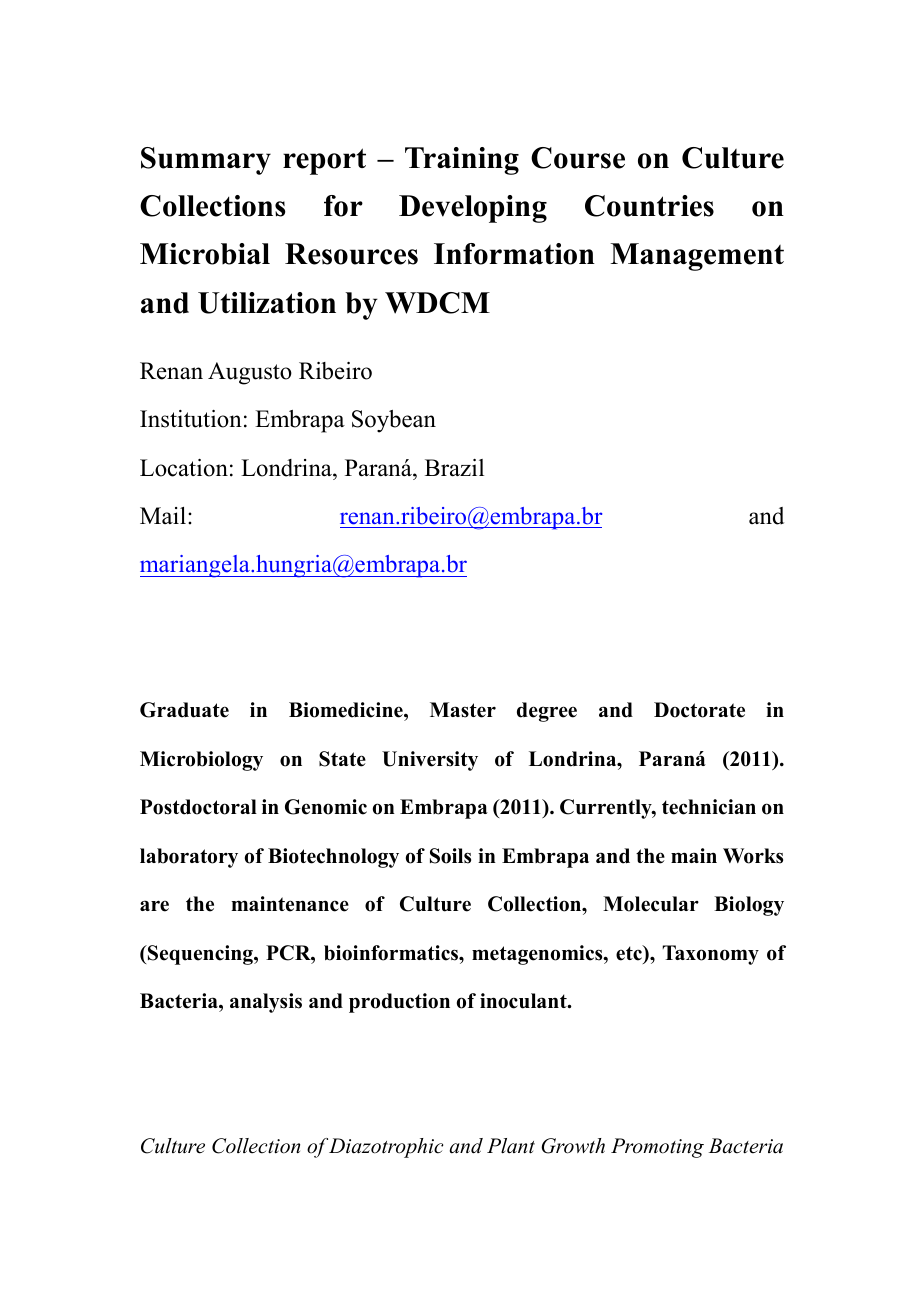 The image size is (924, 1308). Describe the element at coordinates (699, 710) in the document. I see `Doctorate` at that location.
